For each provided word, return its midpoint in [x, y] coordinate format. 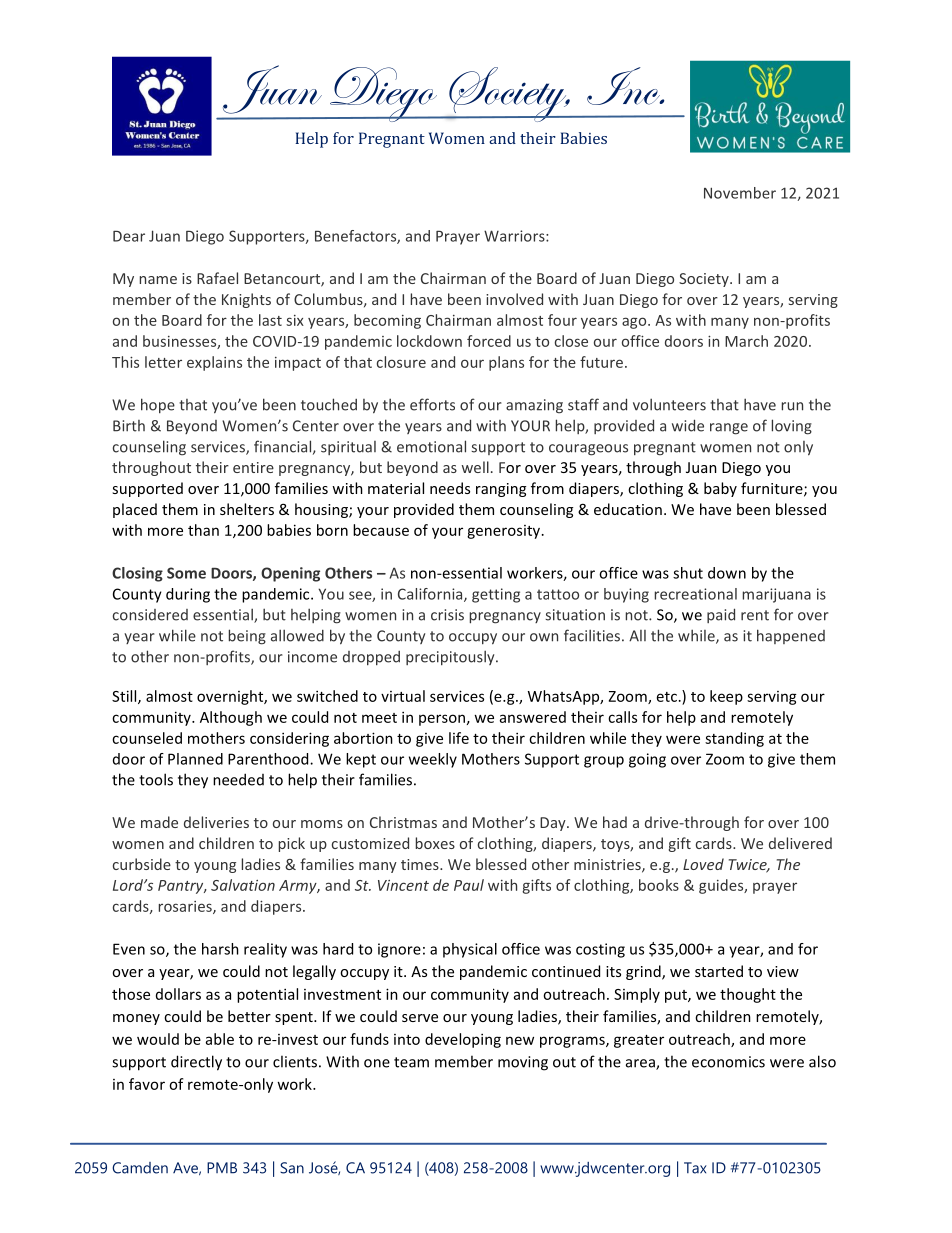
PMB [222, 1168]
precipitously [451, 657]
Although [231, 718]
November [740, 193]
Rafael [217, 278]
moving [523, 1063]
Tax [695, 1168]
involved [514, 299]
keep [726, 697]
